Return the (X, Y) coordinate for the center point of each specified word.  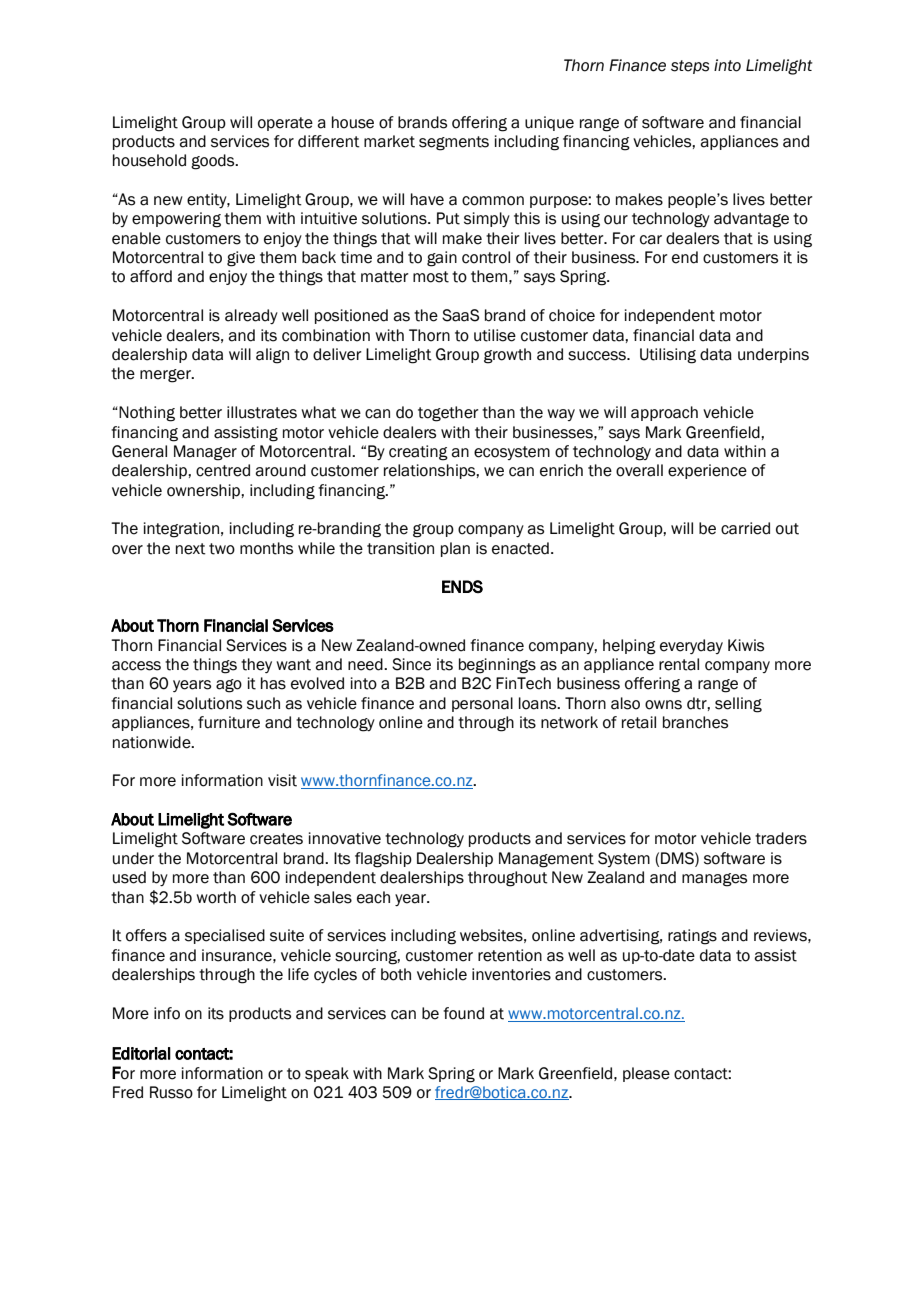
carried (745, 528)
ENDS (462, 586)
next (191, 549)
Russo (171, 1092)
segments (454, 143)
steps (690, 67)
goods (214, 162)
